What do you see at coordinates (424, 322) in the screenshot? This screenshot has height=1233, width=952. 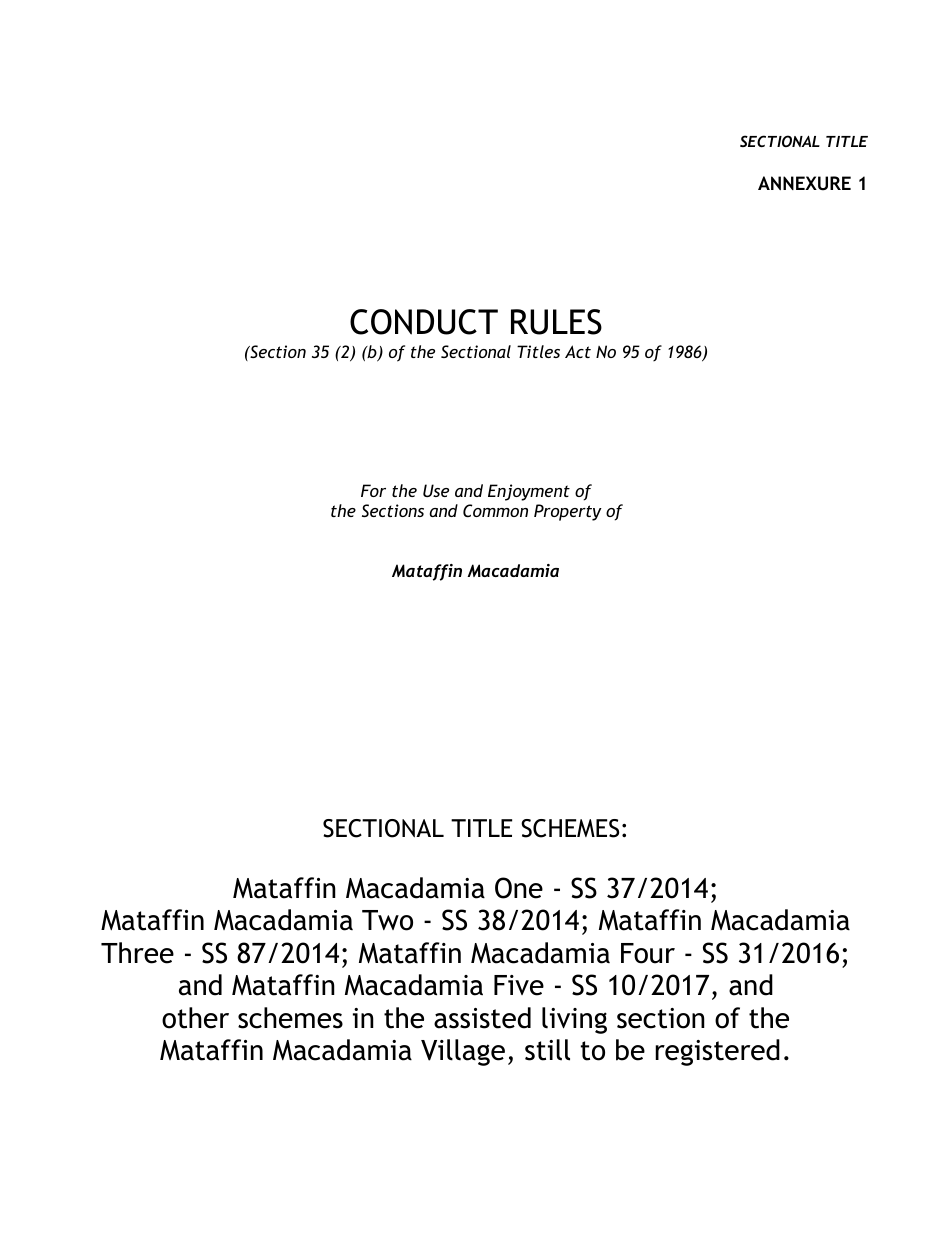 I see `CONDUCT` at bounding box center [424, 322].
